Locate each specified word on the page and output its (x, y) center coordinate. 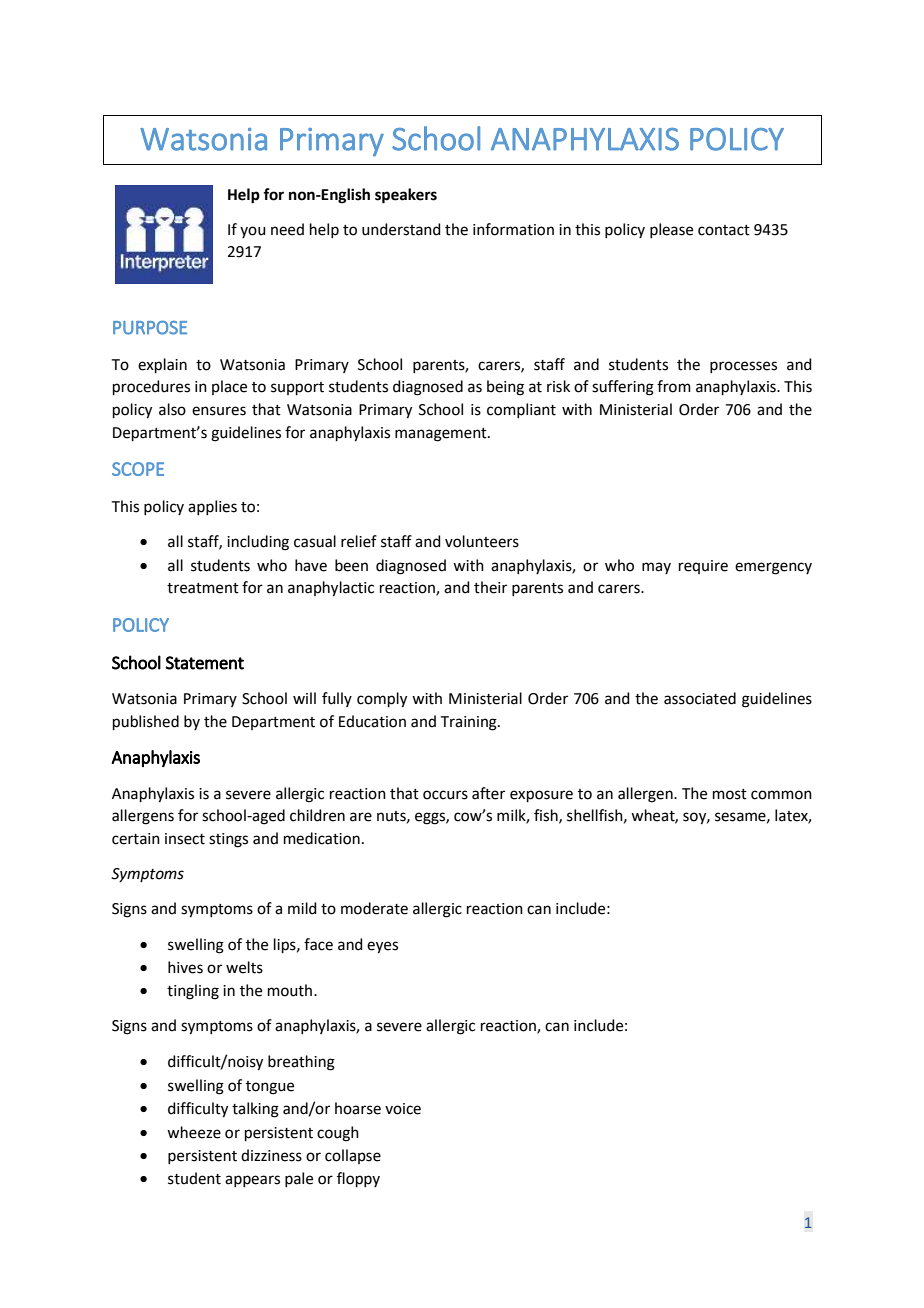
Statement (204, 663)
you (253, 232)
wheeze (194, 1132)
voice (403, 1109)
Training (470, 723)
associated (700, 698)
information (513, 229)
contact (724, 230)
